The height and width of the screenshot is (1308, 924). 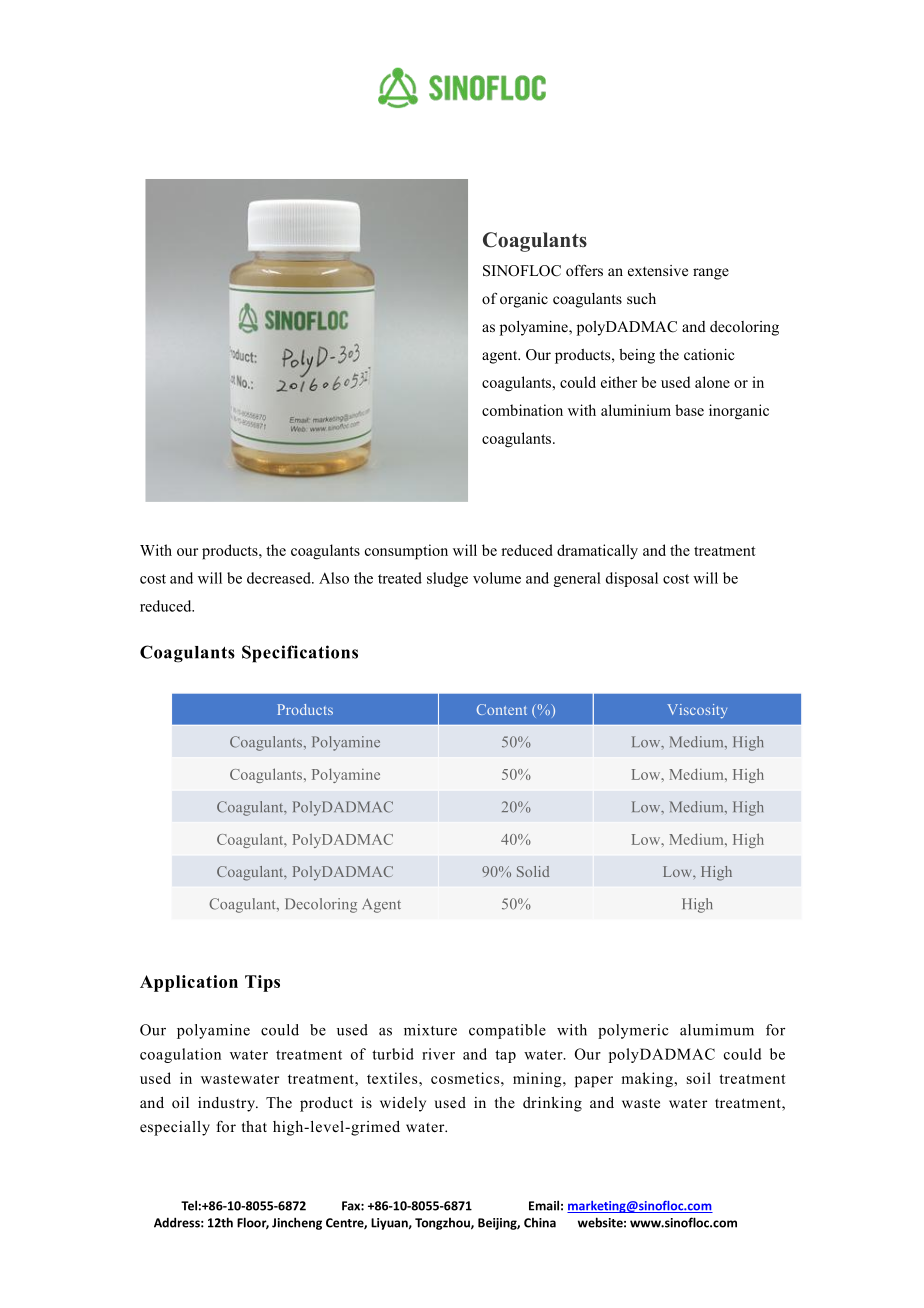 I want to click on consumption, so click(x=406, y=552).
